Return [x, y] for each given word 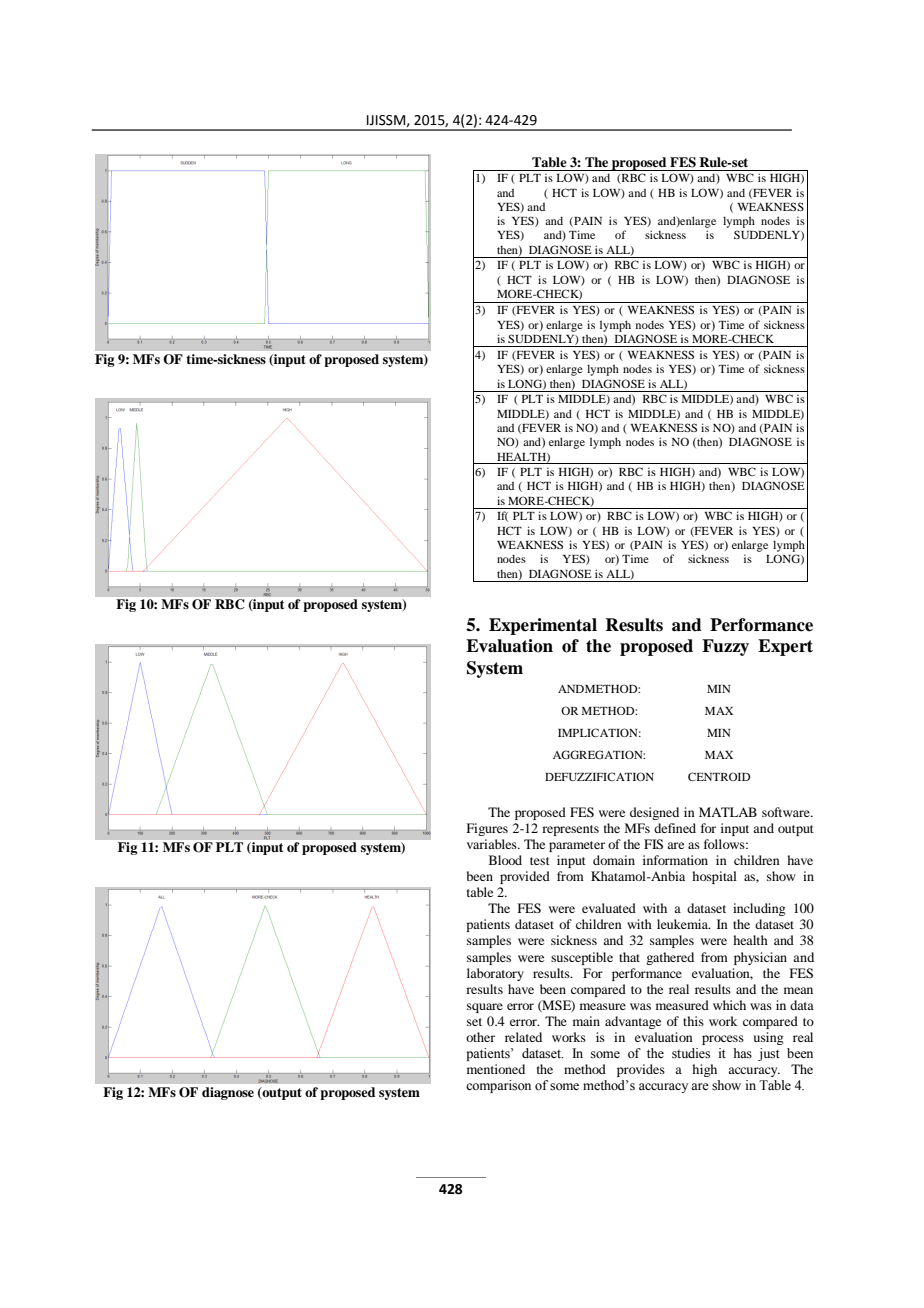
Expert [785, 647]
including [759, 909]
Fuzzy [725, 647]
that [629, 957]
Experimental [543, 626]
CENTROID [719, 776]
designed [654, 813]
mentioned [496, 1069]
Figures [487, 829]
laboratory [495, 974]
